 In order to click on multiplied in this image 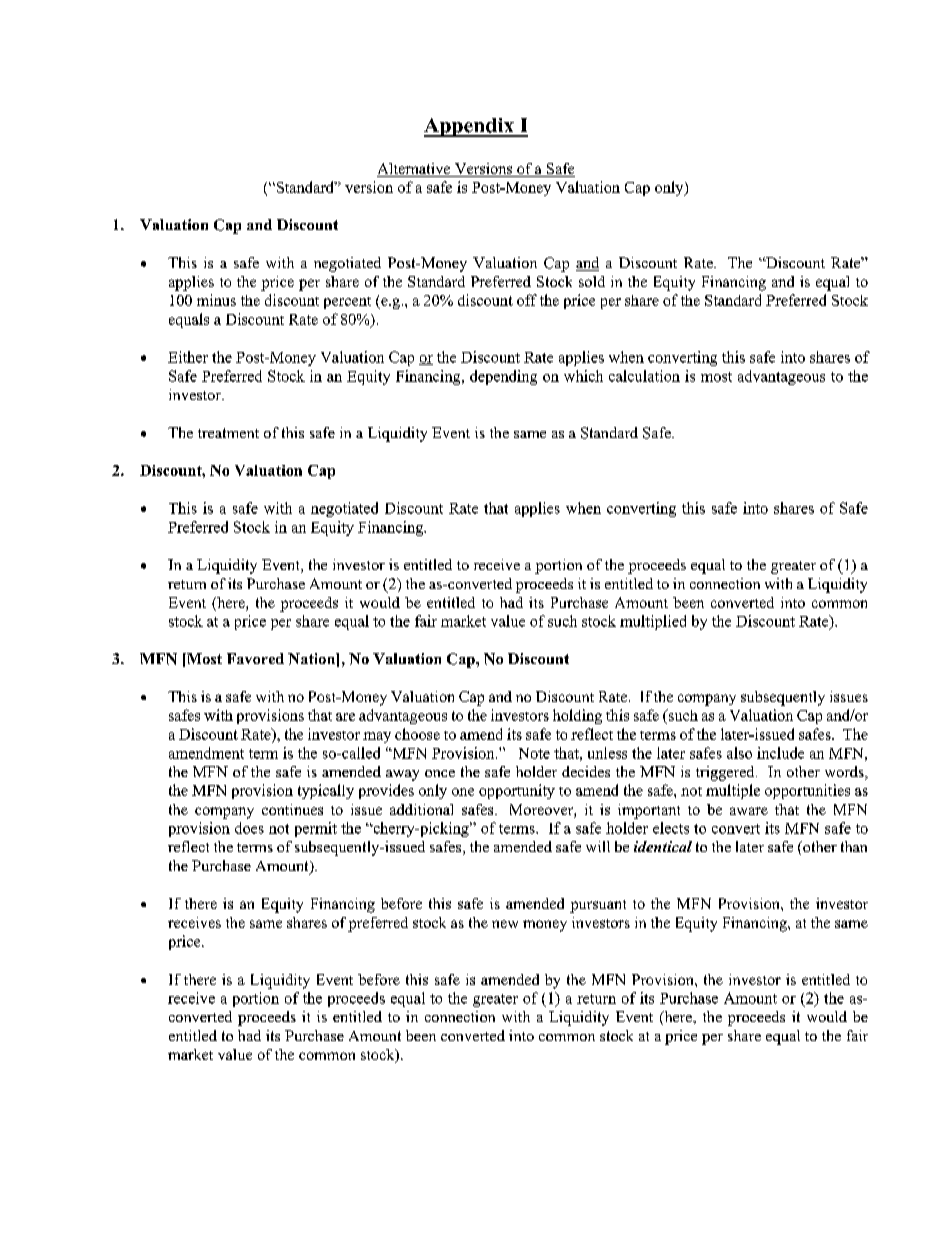, I will do `click(653, 622)`.
